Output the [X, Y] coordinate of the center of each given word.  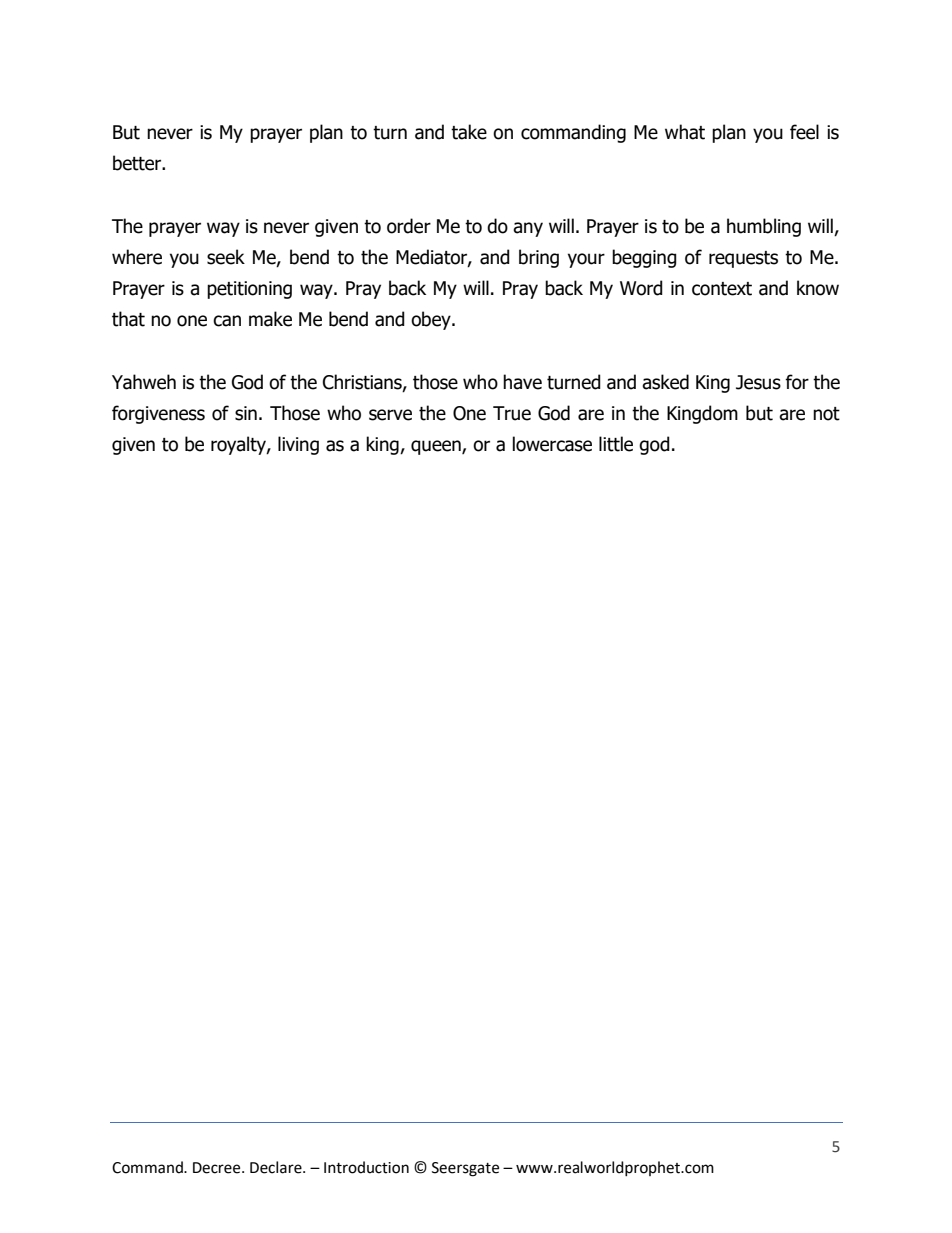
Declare [277, 1167]
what [685, 132]
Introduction [366, 1167]
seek [226, 257]
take [469, 132]
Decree [218, 1168]
